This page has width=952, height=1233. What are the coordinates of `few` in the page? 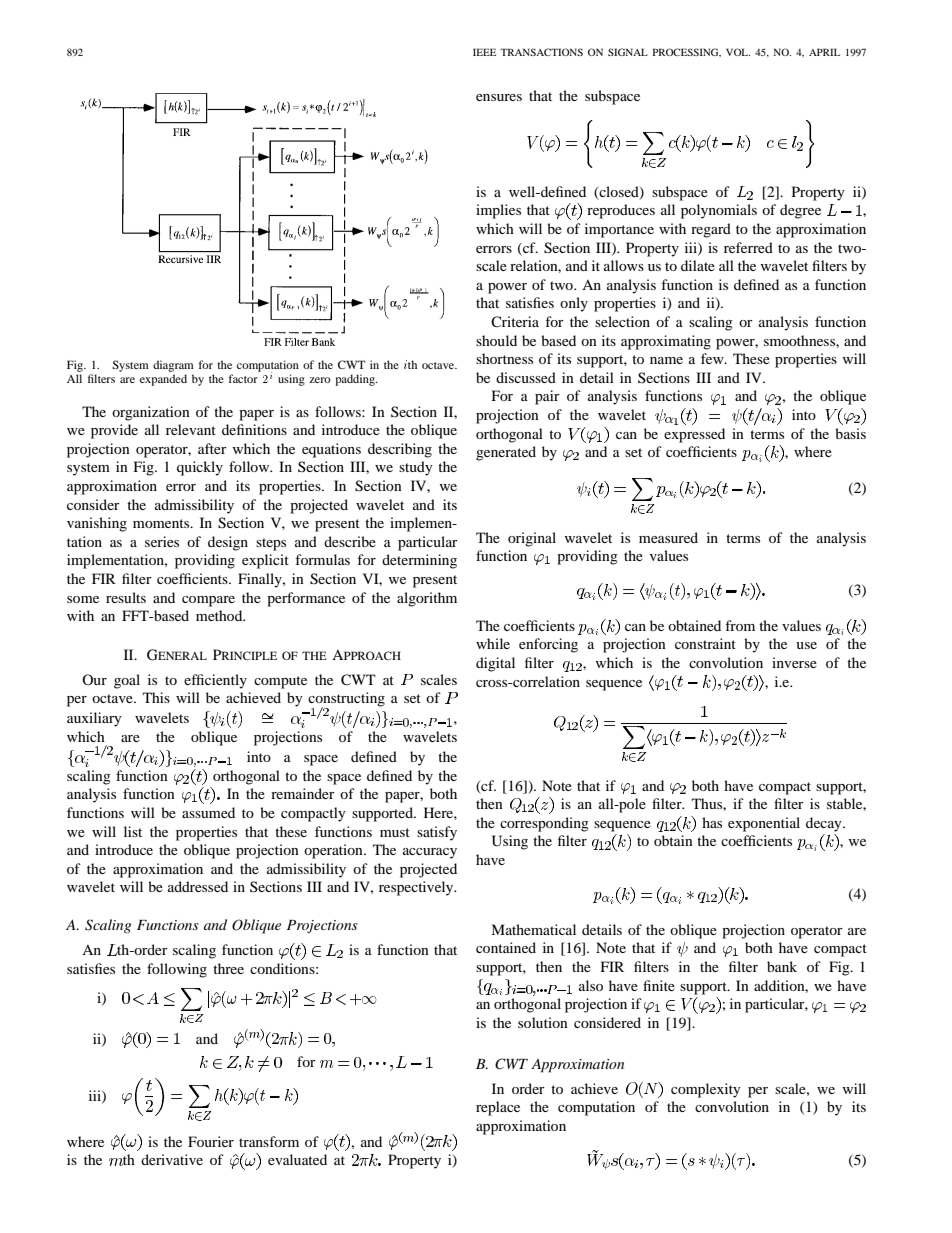 It's located at (713, 358).
